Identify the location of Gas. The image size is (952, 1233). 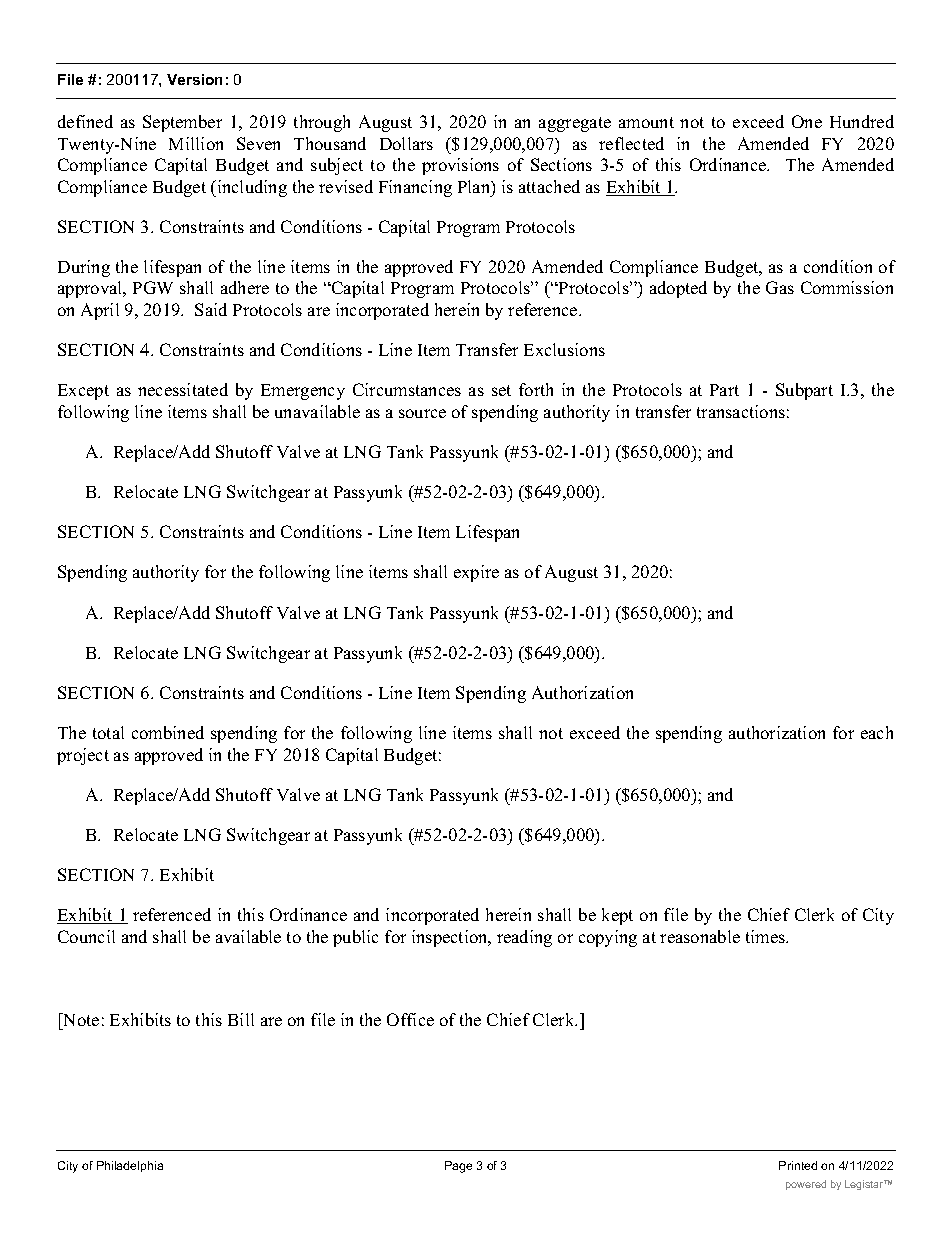
(780, 287).
